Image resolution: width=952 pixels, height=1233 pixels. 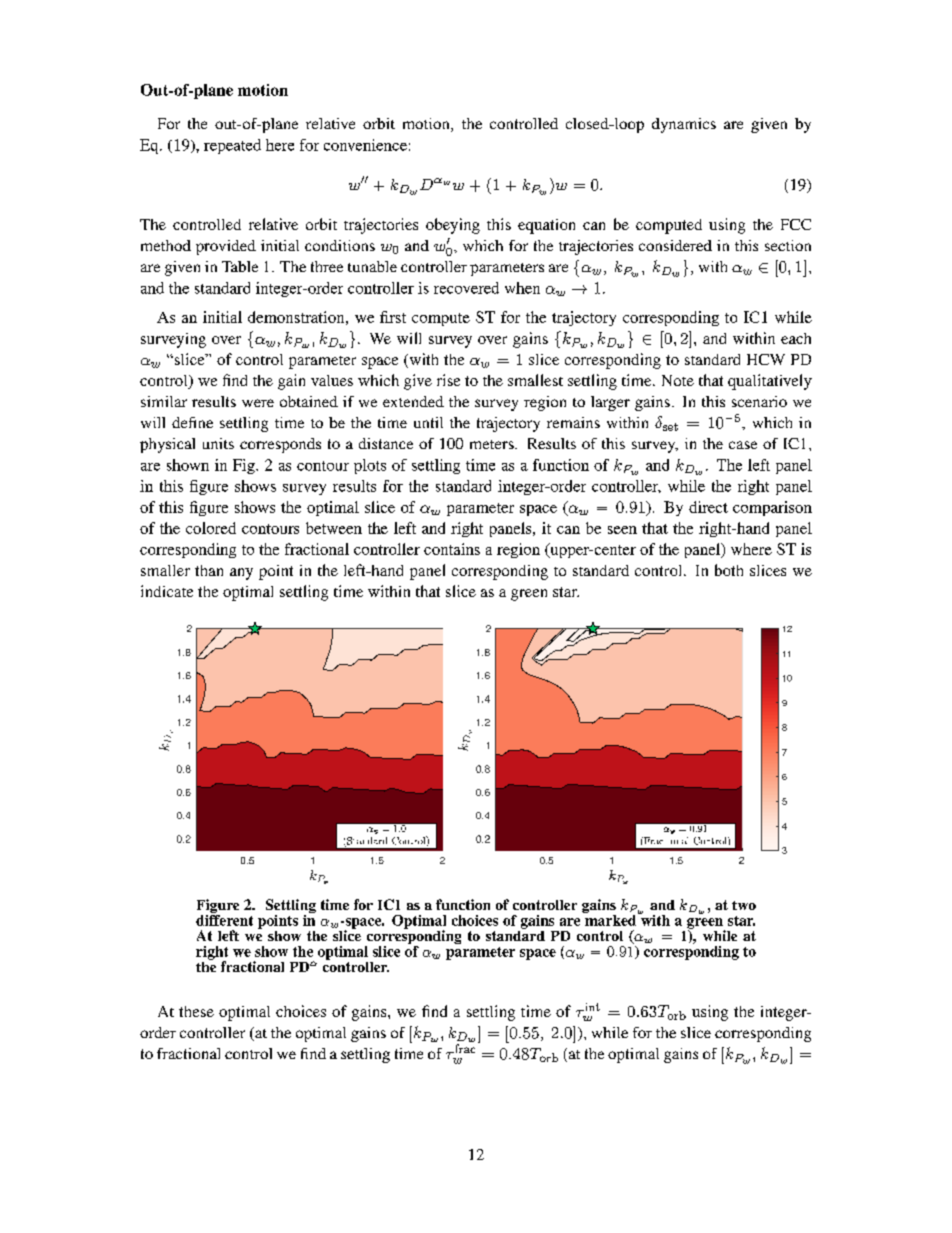 I want to click on these, so click(x=196, y=1011).
